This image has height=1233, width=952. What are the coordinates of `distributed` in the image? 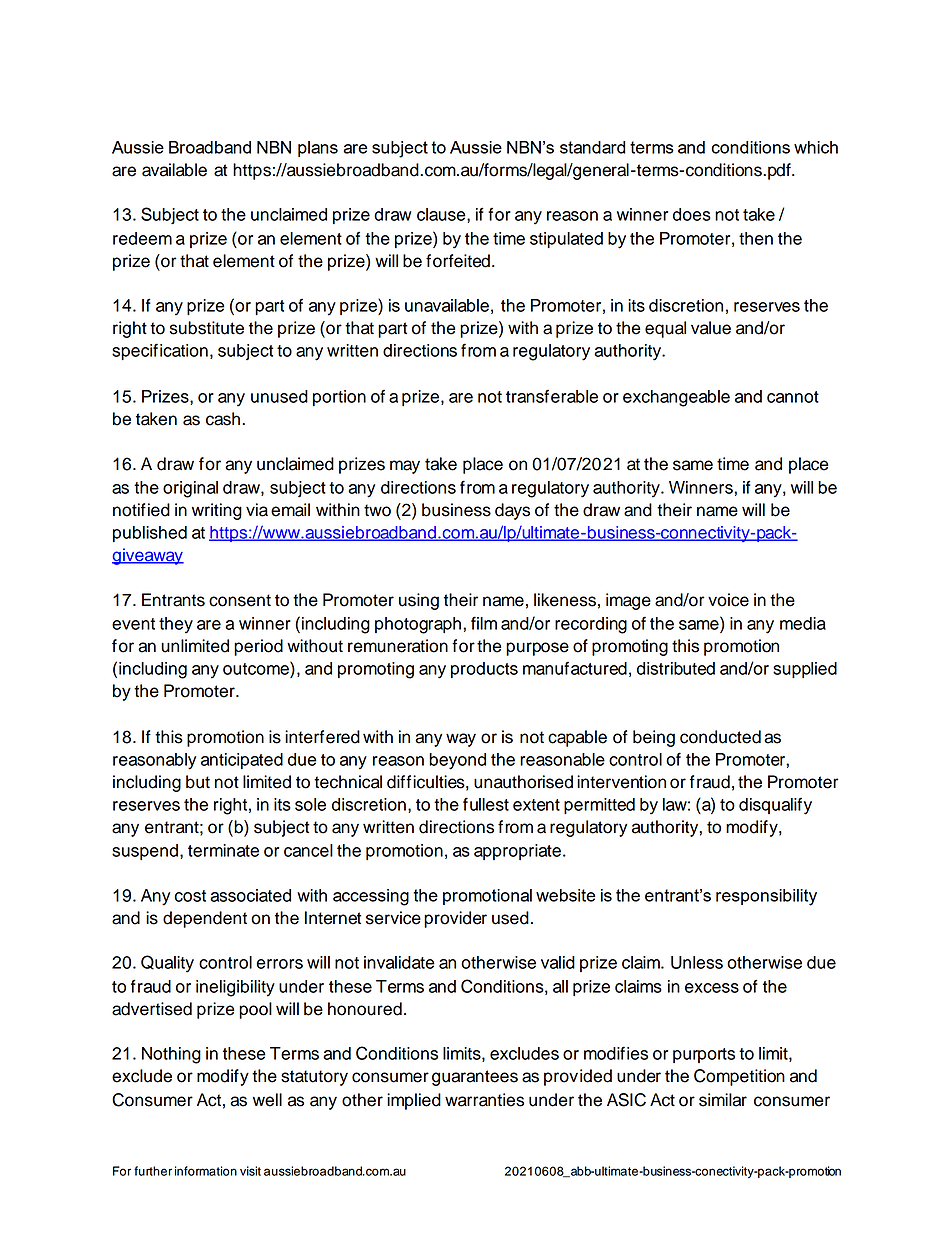 It's located at (676, 668).
